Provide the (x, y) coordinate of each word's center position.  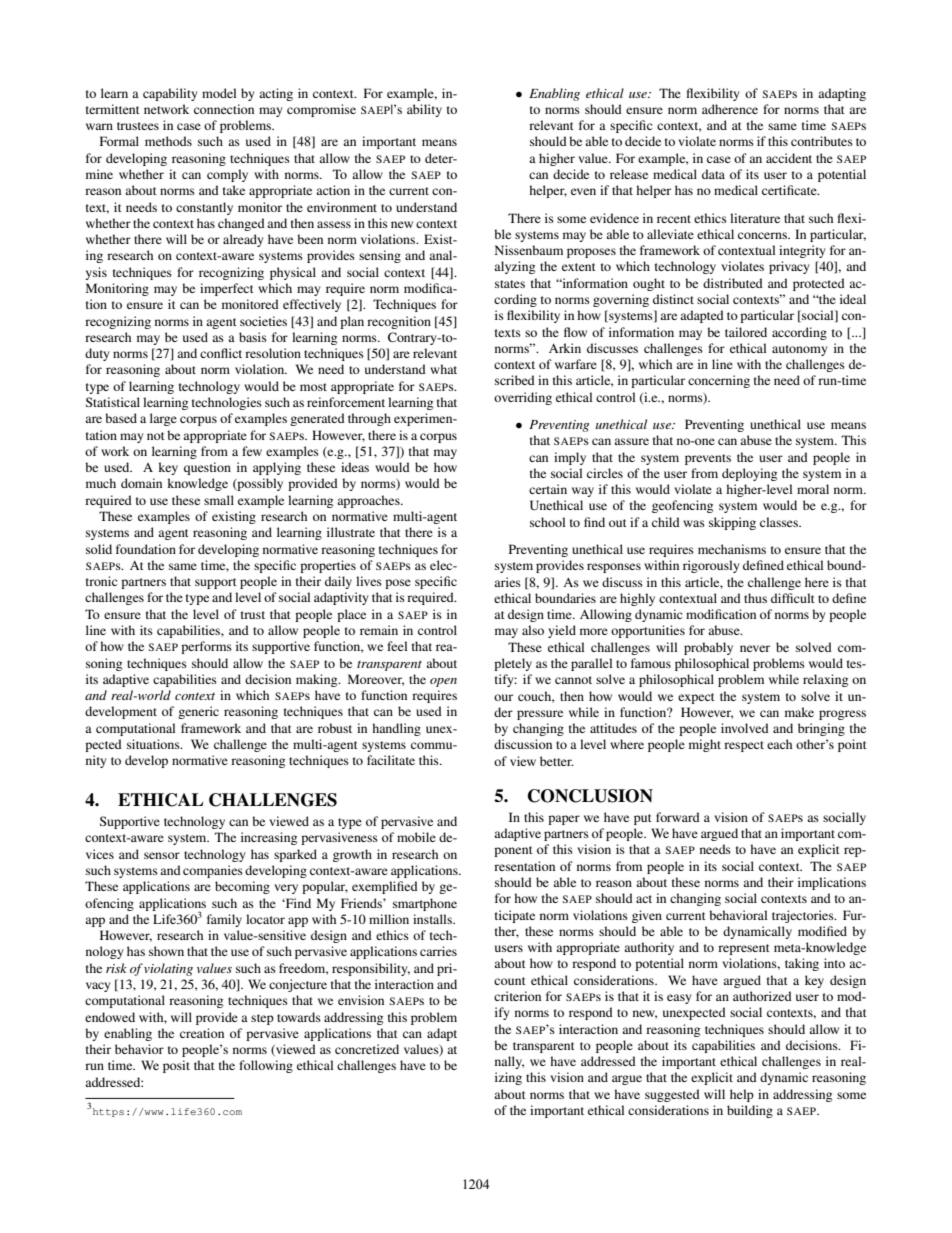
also (533, 630)
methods (168, 141)
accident (789, 158)
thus (755, 598)
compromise (321, 110)
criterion (517, 996)
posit (176, 1066)
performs (206, 647)
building (750, 1111)
